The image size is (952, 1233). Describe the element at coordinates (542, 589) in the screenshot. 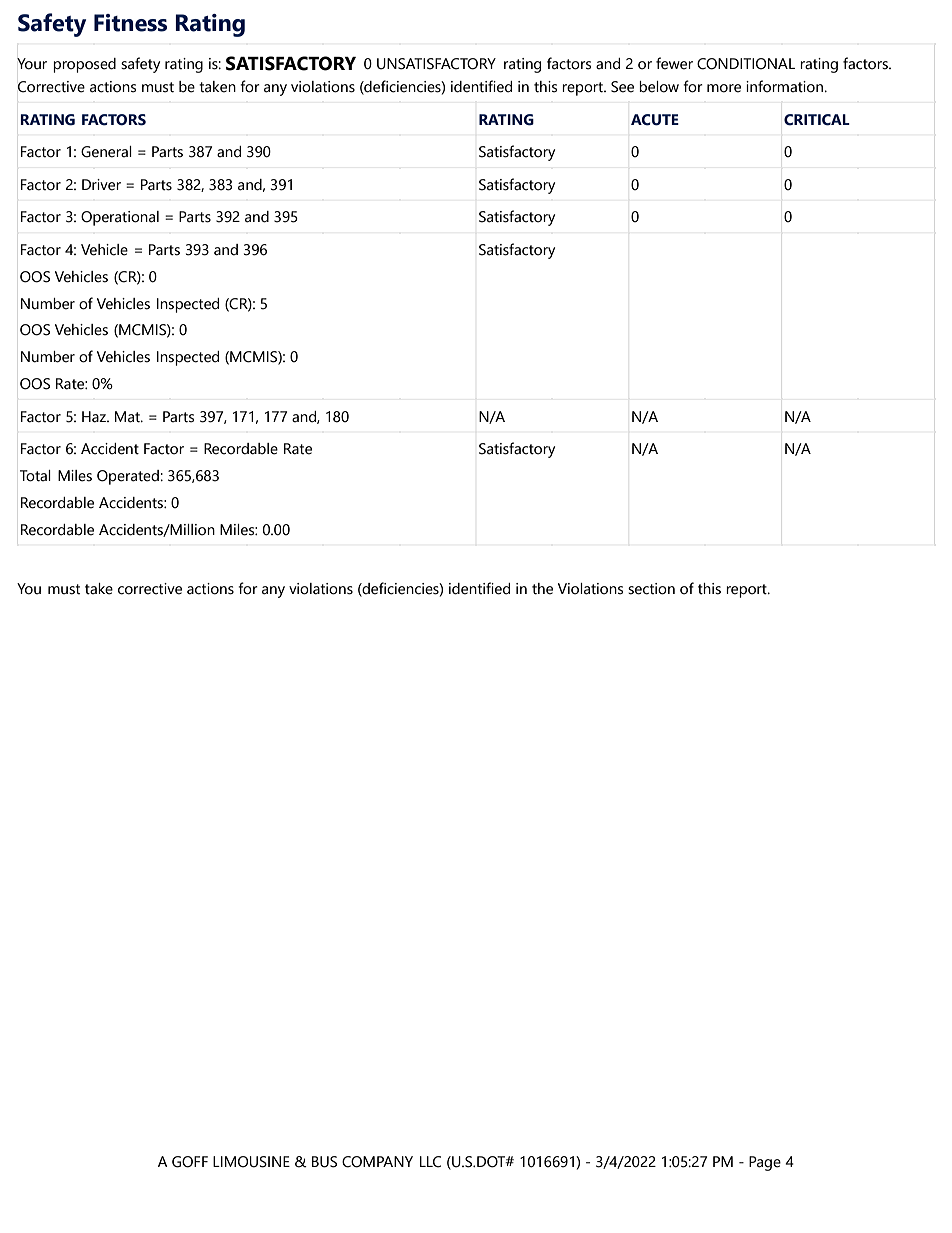

I see `the` at that location.
